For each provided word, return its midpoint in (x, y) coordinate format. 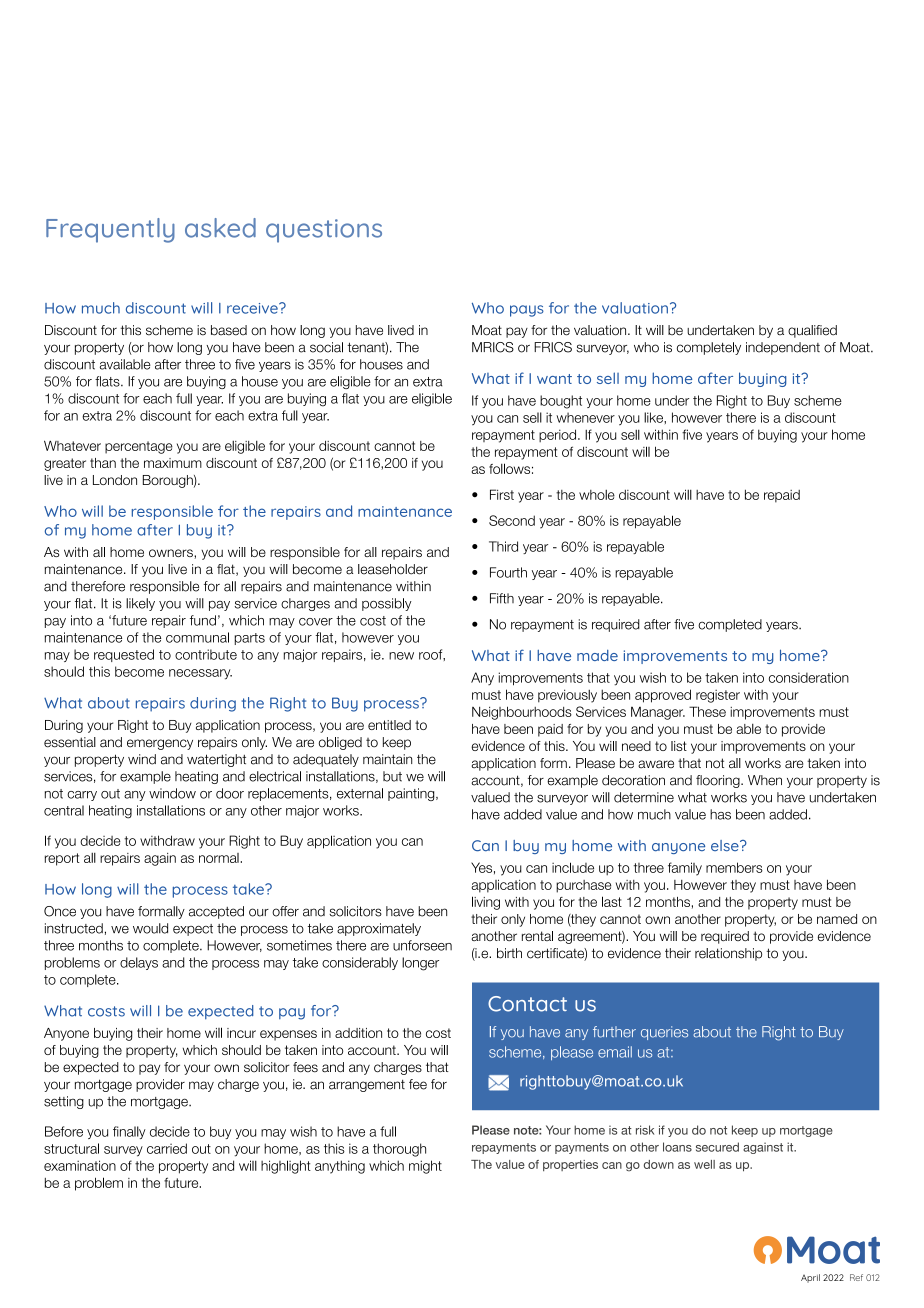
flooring (719, 781)
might (425, 1167)
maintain (387, 759)
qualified (812, 331)
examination (80, 1165)
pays (527, 311)
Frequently (110, 230)
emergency (160, 744)
